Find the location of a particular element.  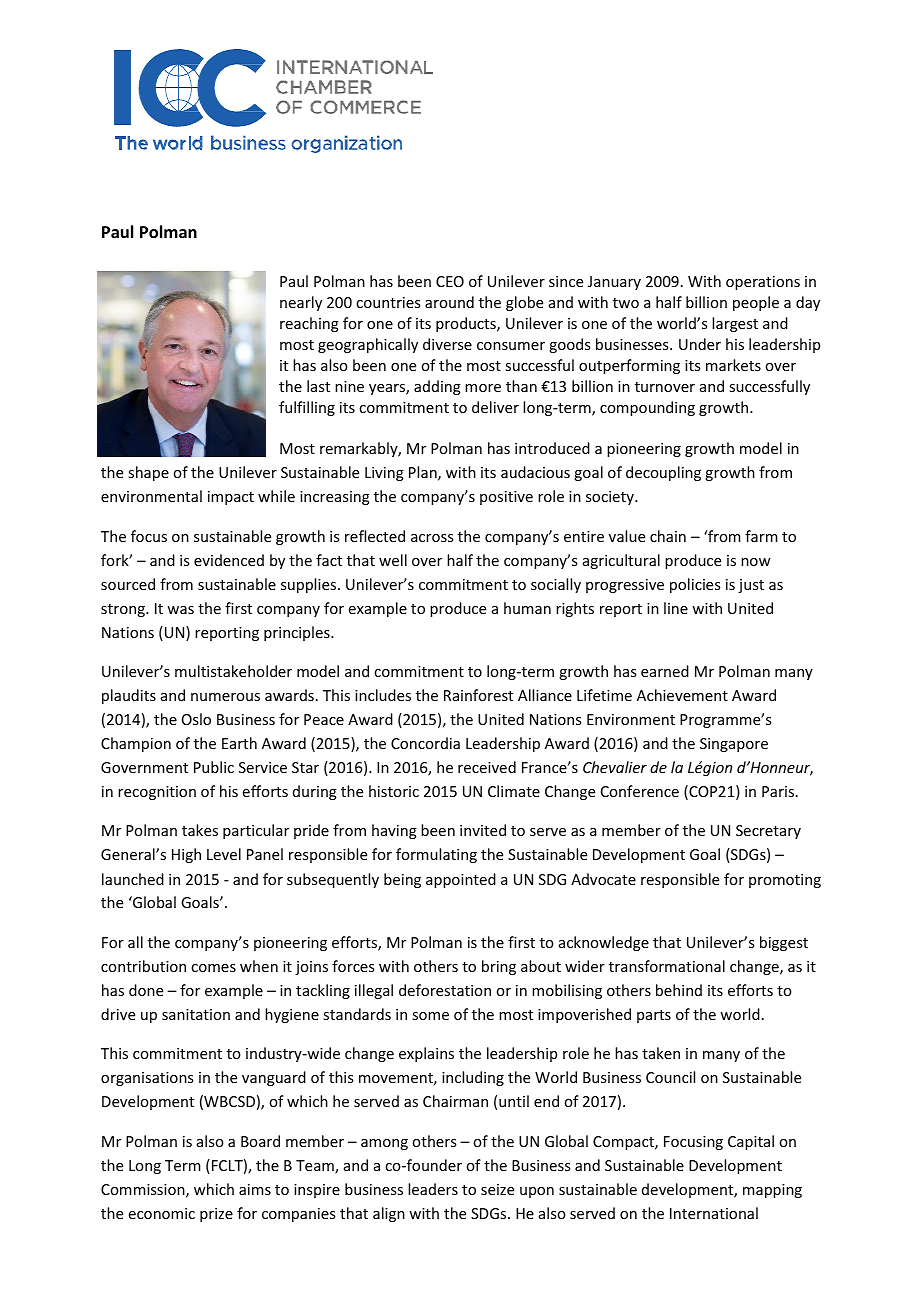

Singapore is located at coordinates (734, 745).
